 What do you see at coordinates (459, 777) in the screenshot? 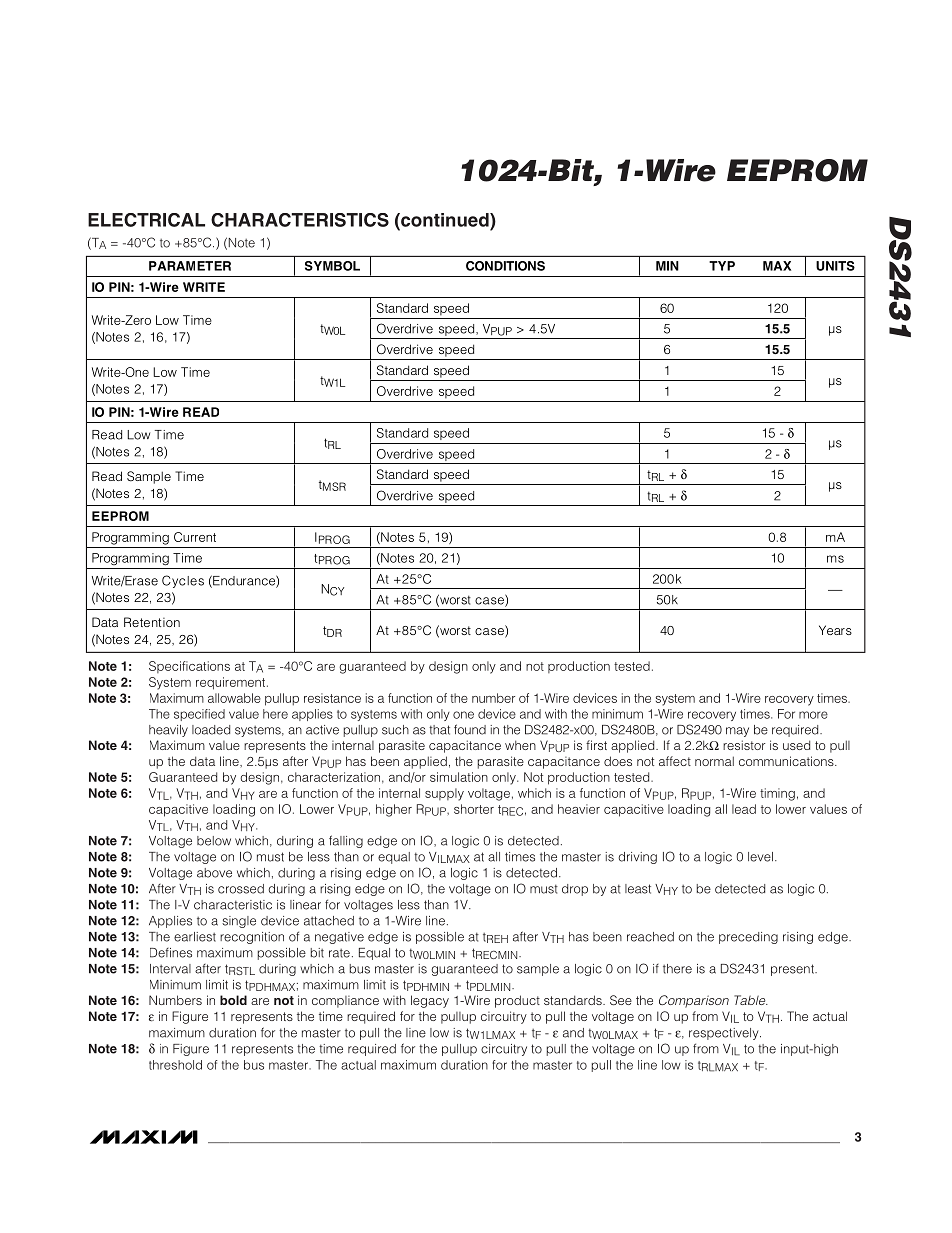
I see `simulation` at bounding box center [459, 777].
